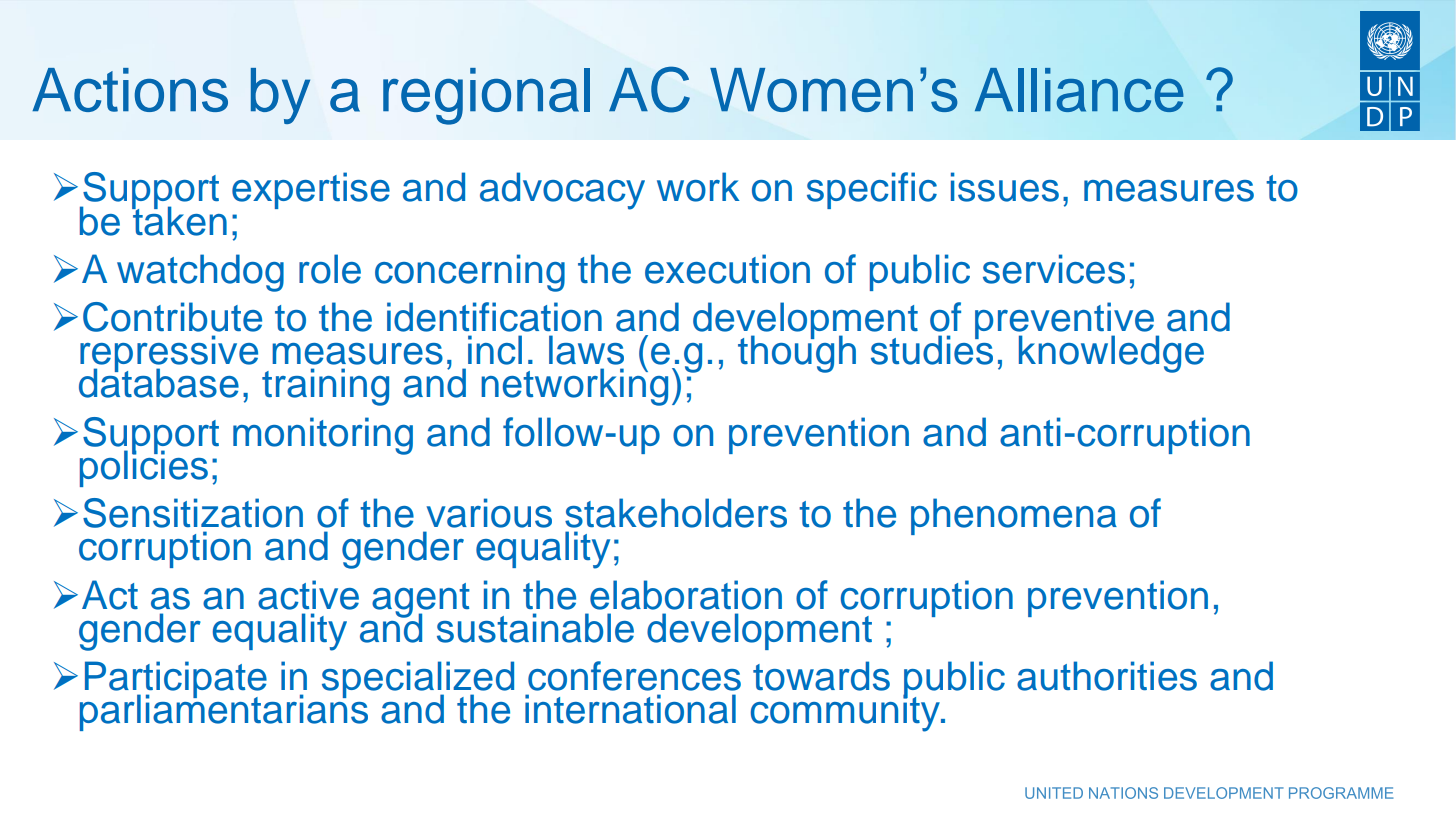 Image resolution: width=1456 pixels, height=819 pixels. What do you see at coordinates (932, 349) in the screenshot?
I see `studies` at bounding box center [932, 349].
